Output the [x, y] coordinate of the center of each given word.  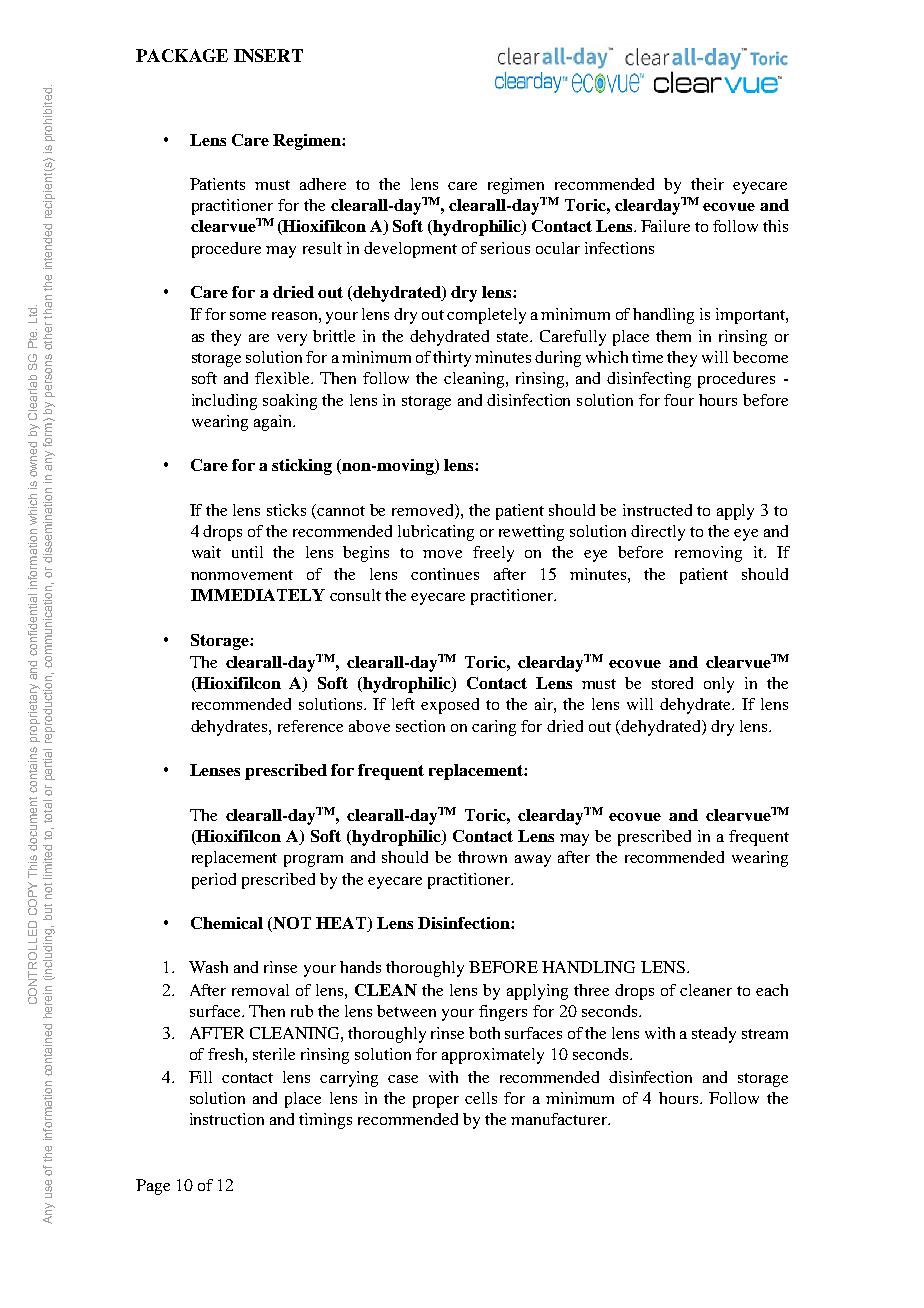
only [719, 685]
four [679, 400]
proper [436, 1102]
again [274, 423]
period [214, 881]
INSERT [268, 55]
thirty [452, 359]
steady [714, 1035]
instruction [227, 1119]
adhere [323, 184]
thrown [482, 857]
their [707, 184]
